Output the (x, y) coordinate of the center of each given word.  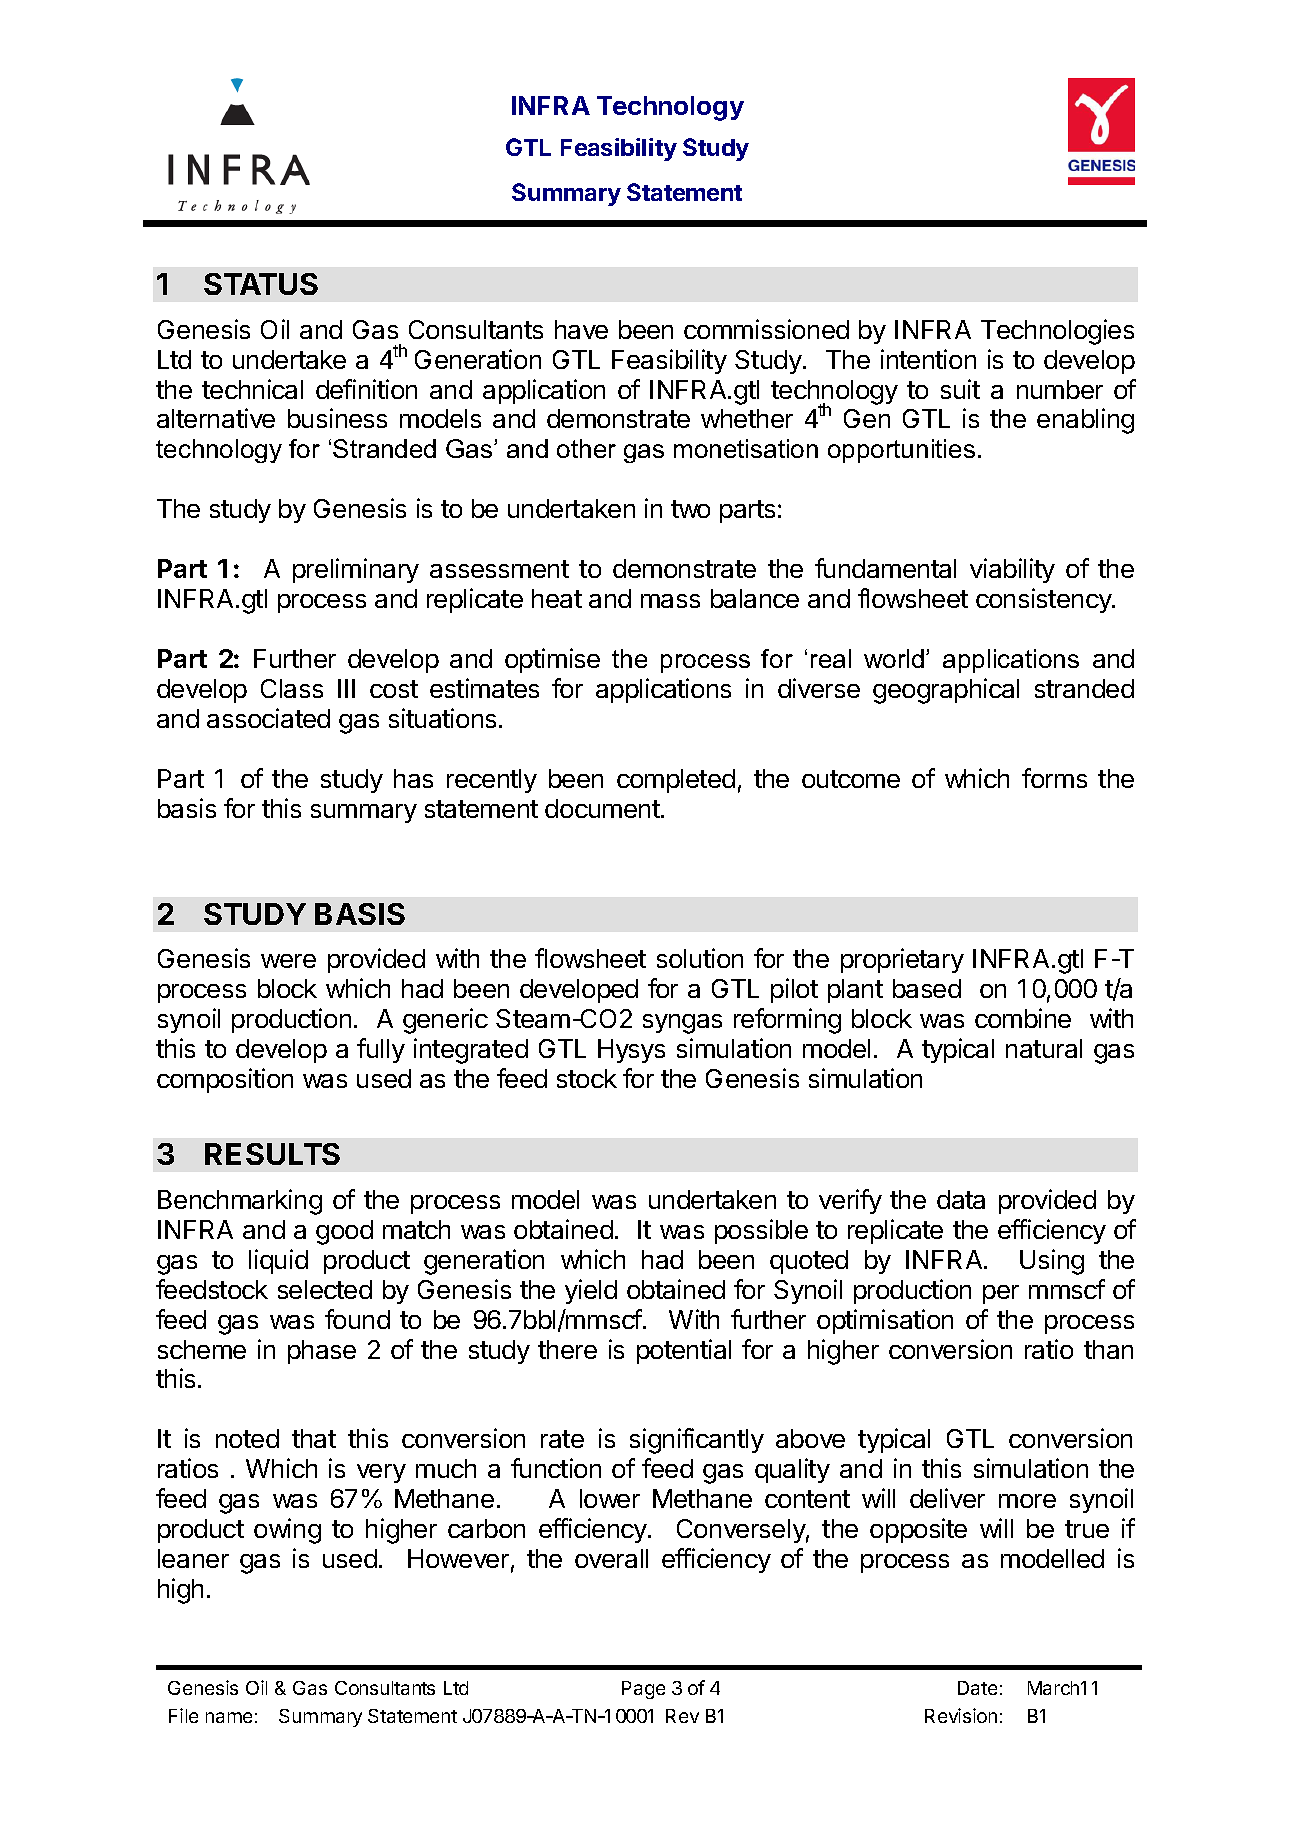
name (229, 1717)
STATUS (261, 284)
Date (977, 1688)
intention (928, 359)
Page (643, 1690)
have (581, 329)
